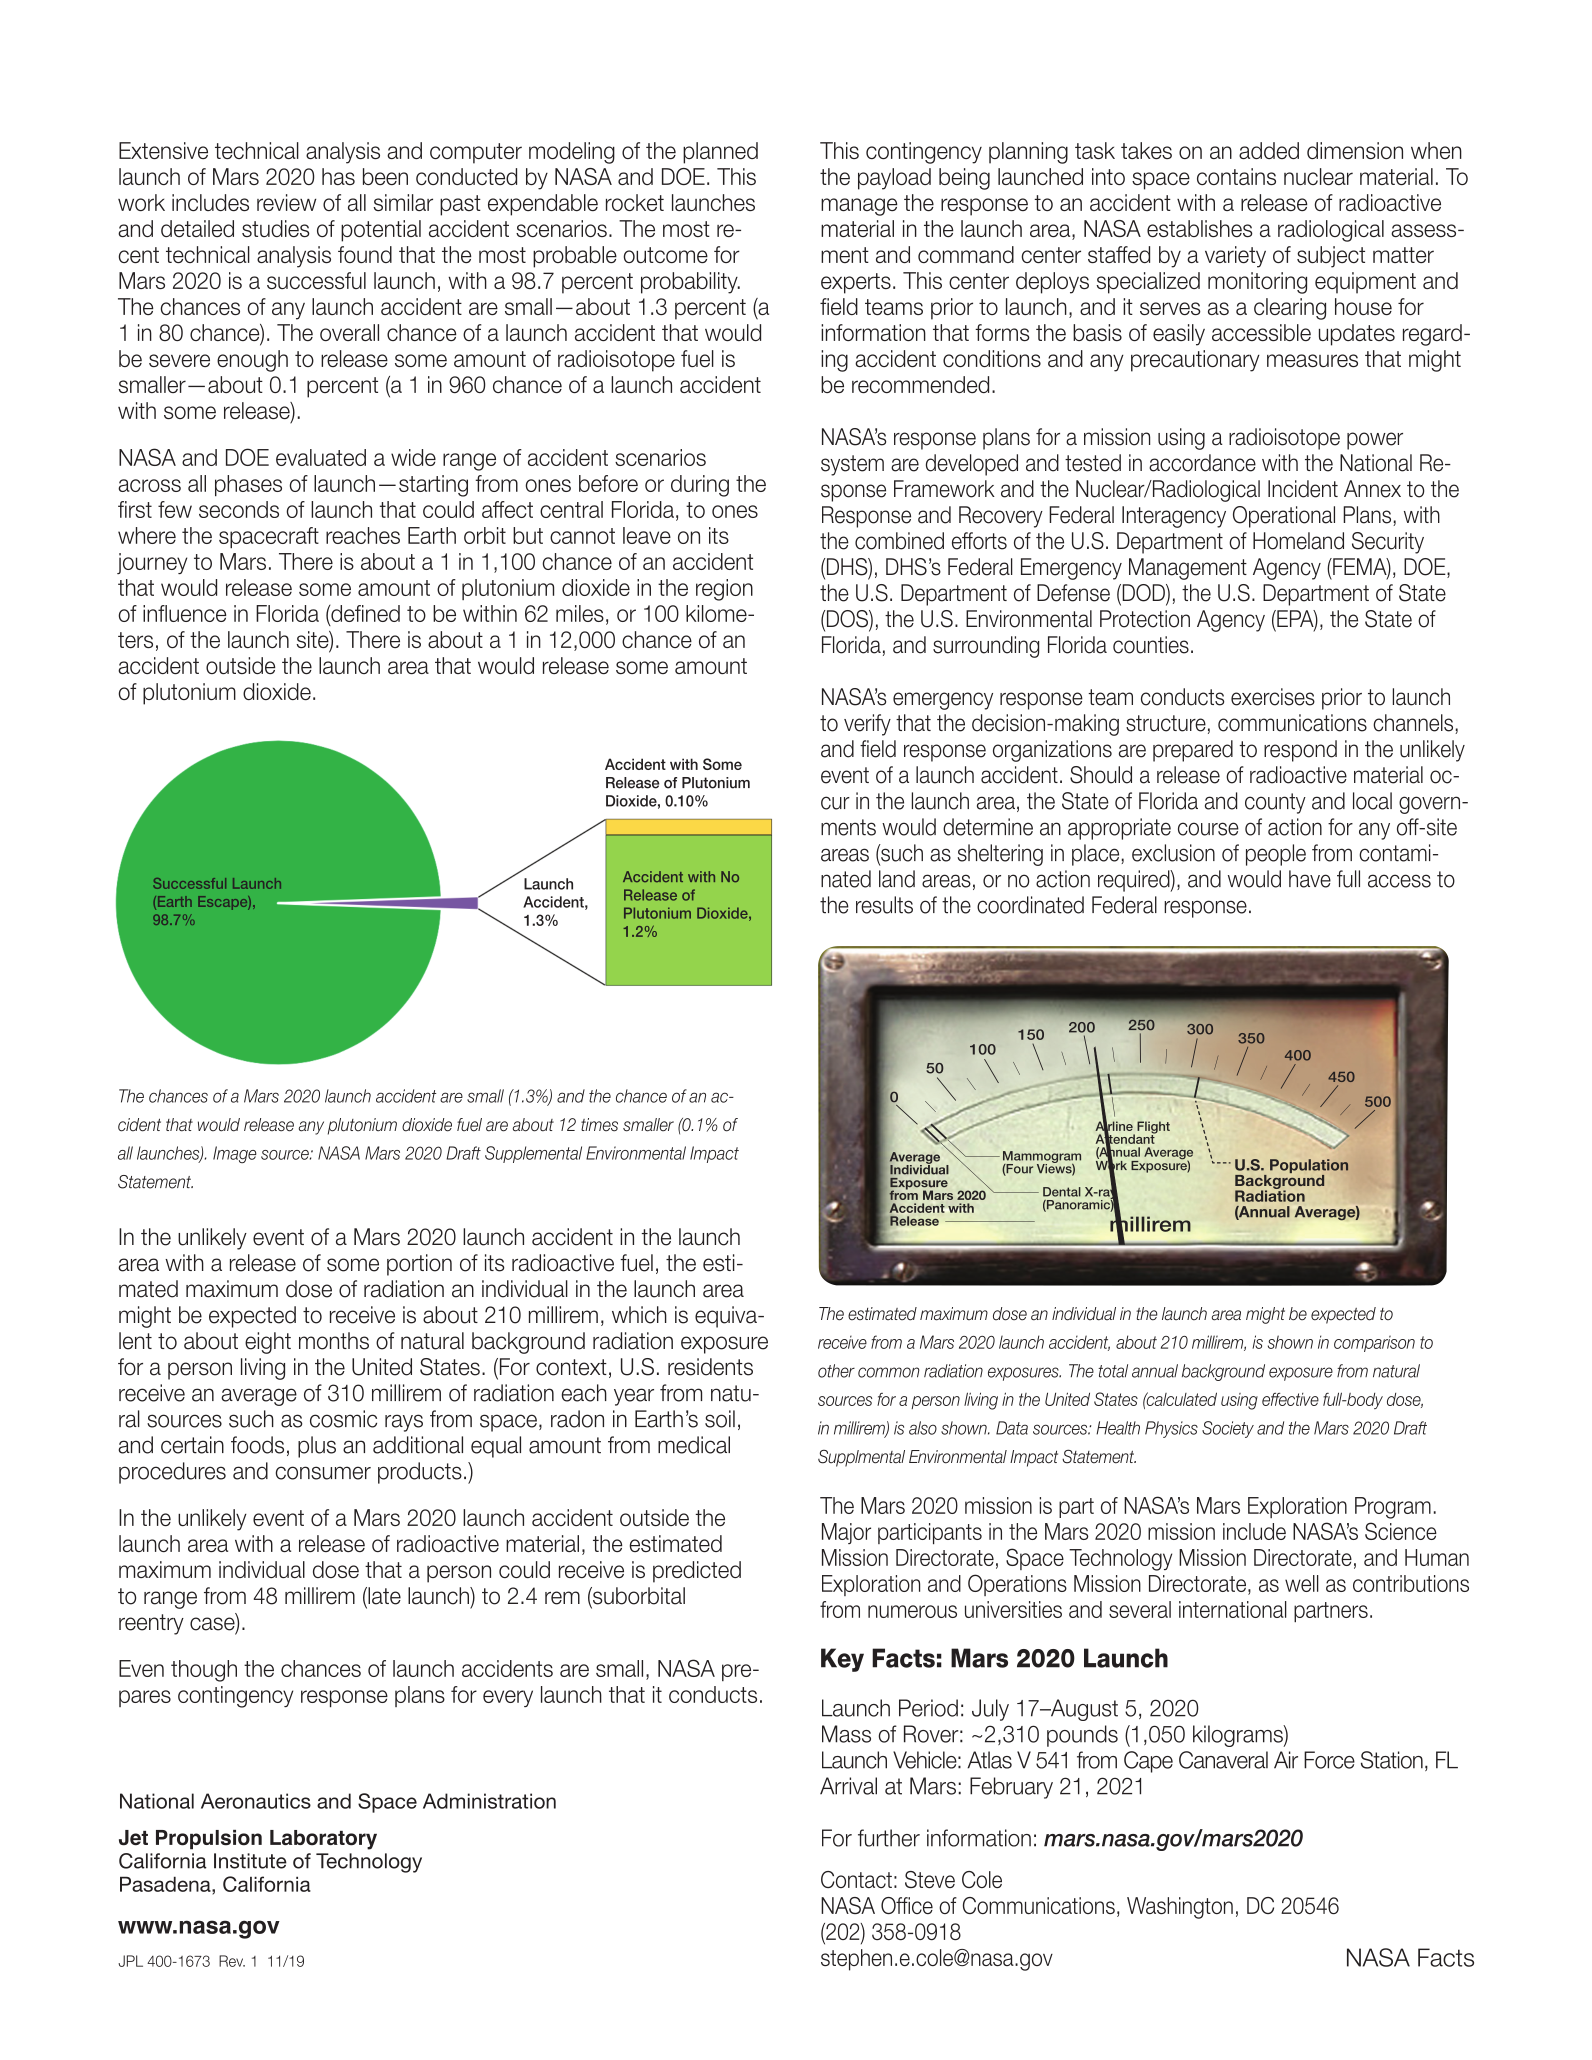 The image size is (1592, 2060). Describe the element at coordinates (856, 1879) in the screenshot. I see `Contact` at that location.
